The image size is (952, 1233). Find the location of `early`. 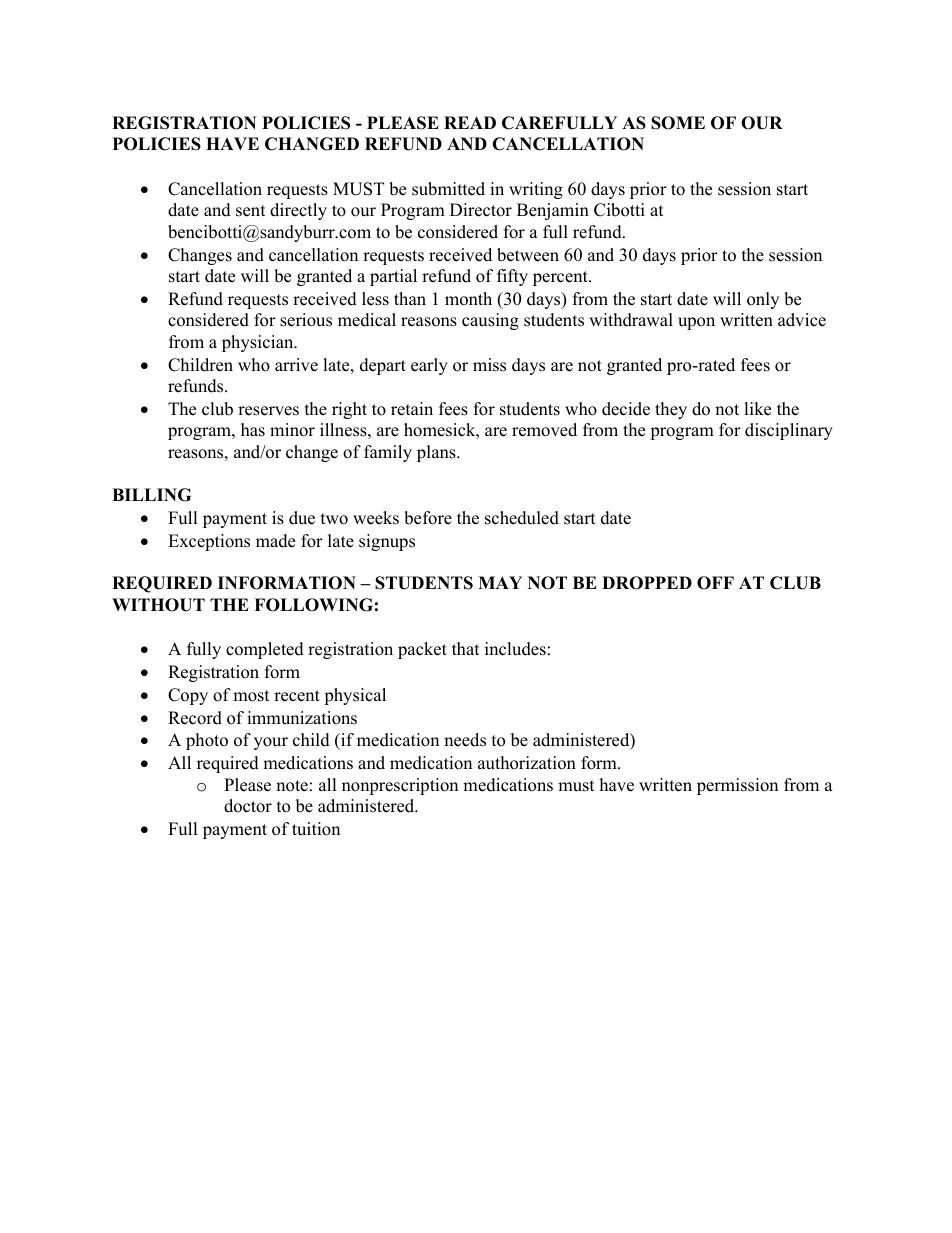

early is located at coordinates (429, 366).
